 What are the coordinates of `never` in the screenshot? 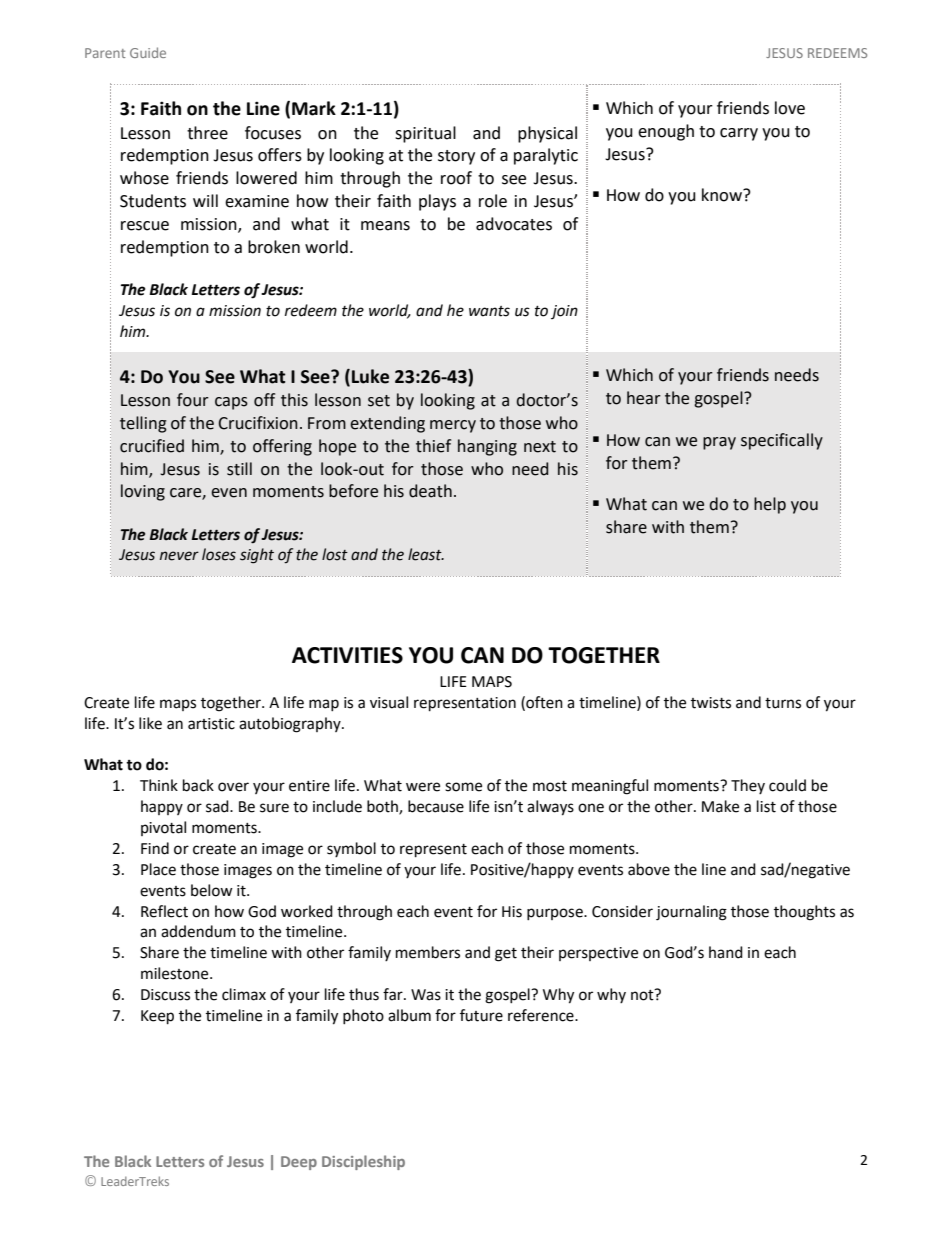 It's located at (179, 556).
